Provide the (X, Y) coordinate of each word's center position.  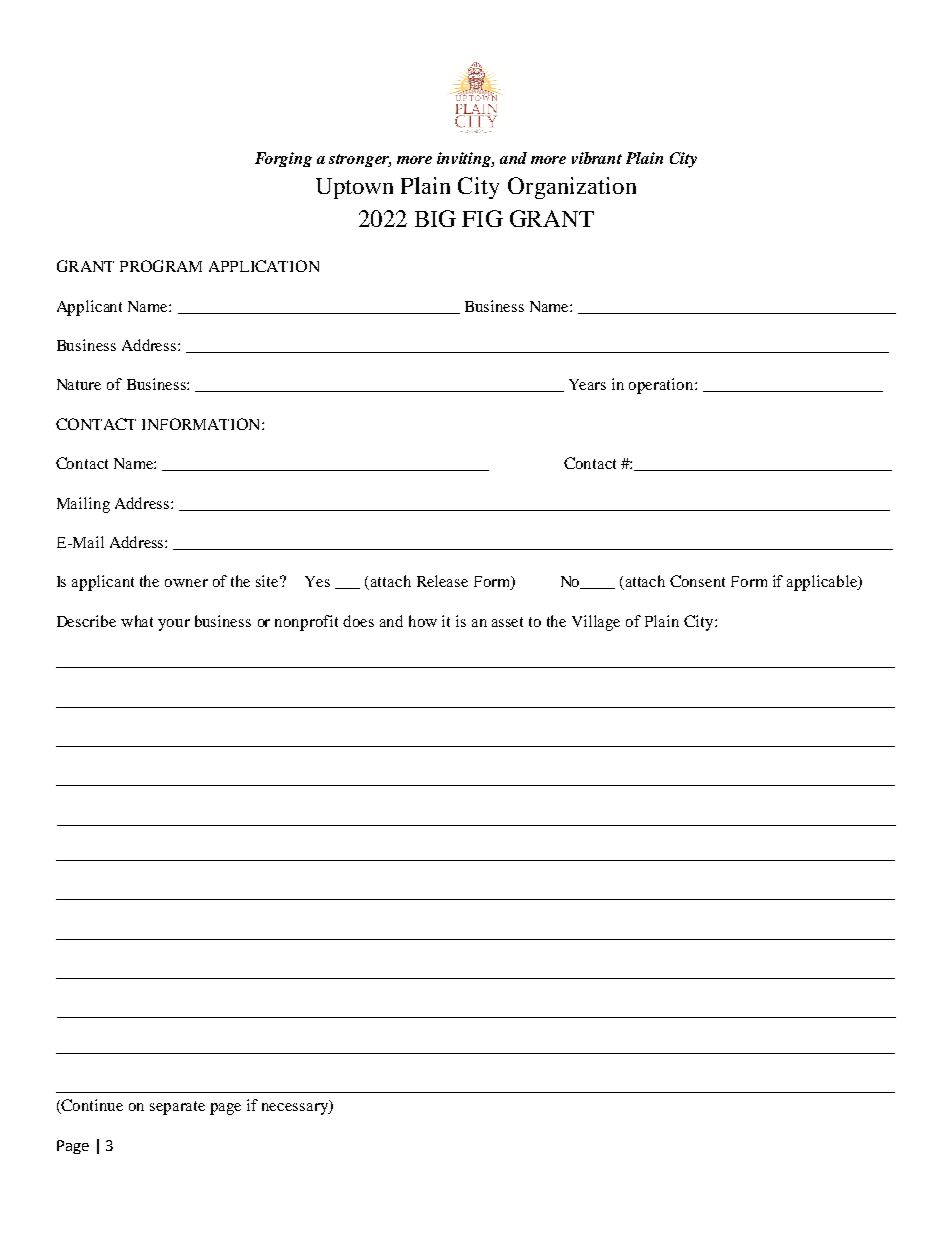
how (423, 621)
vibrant (597, 158)
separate (177, 1108)
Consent (697, 581)
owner (186, 583)
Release (442, 581)
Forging (283, 159)
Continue (92, 1105)
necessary (296, 1107)
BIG (435, 218)
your (174, 625)
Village (596, 623)
